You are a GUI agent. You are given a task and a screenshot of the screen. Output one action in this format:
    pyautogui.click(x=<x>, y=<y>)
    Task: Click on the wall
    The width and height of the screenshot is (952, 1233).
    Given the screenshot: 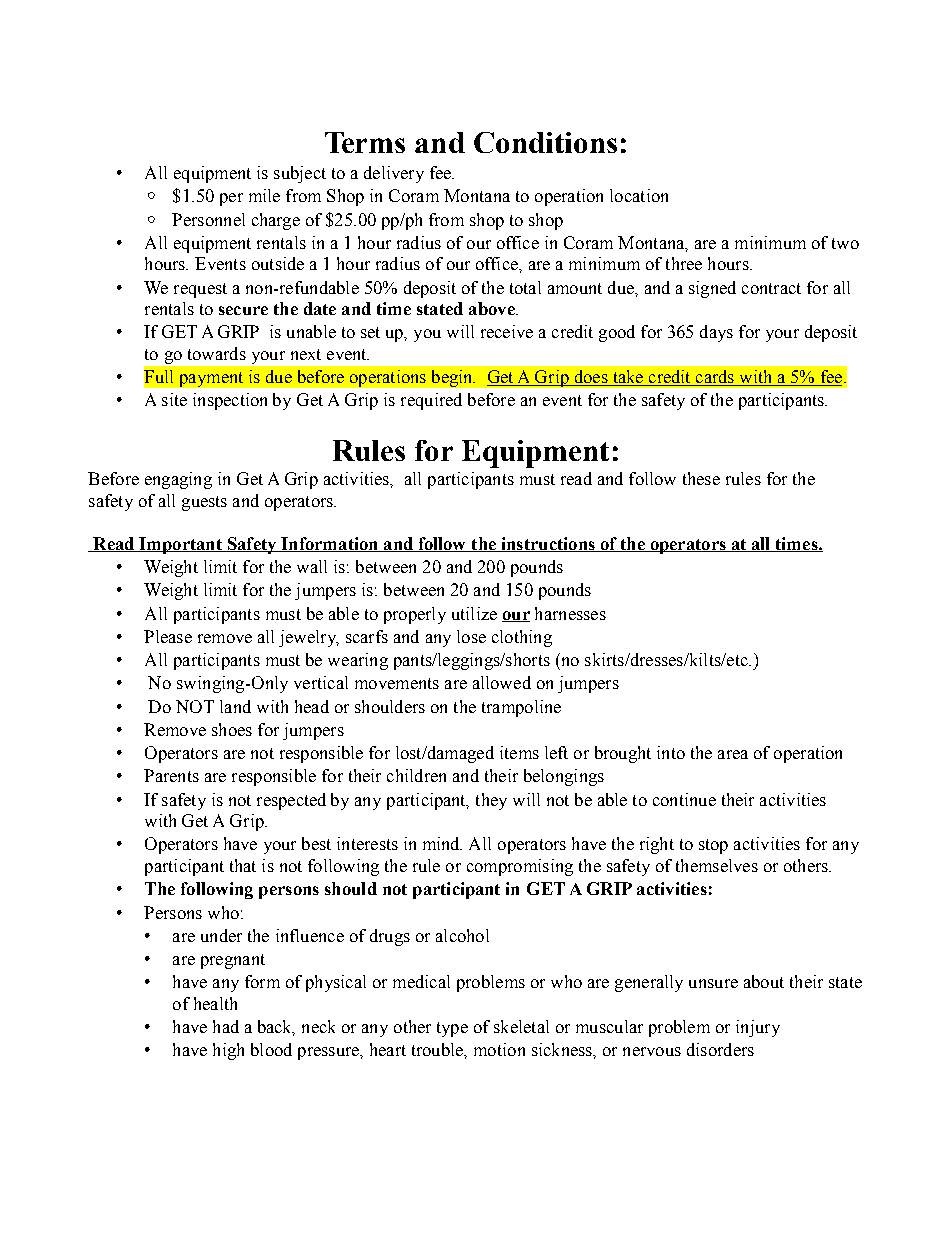 What is the action you would take?
    pyautogui.click(x=312, y=566)
